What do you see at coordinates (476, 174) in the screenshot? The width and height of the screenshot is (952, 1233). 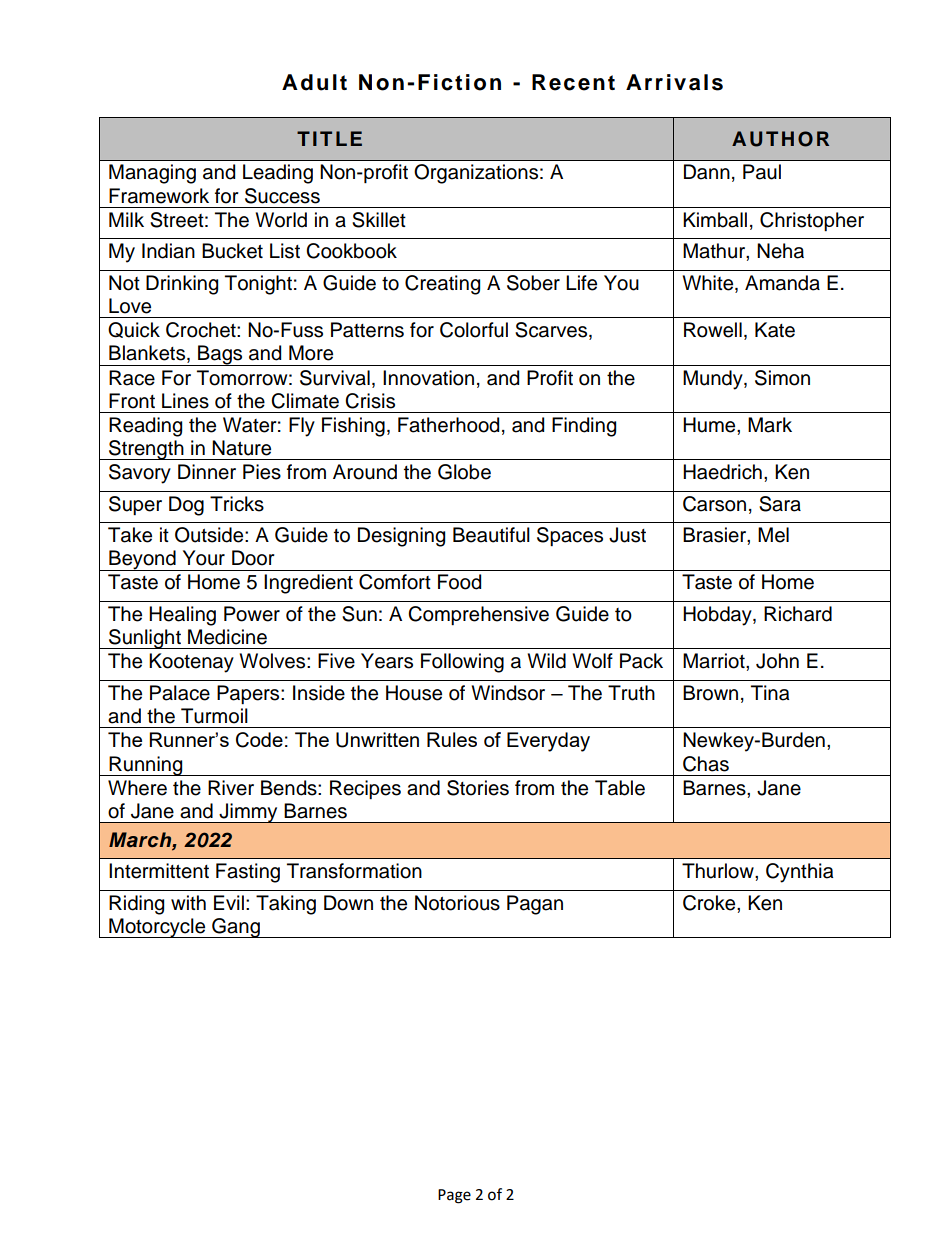 I see `Organizations` at bounding box center [476, 174].
